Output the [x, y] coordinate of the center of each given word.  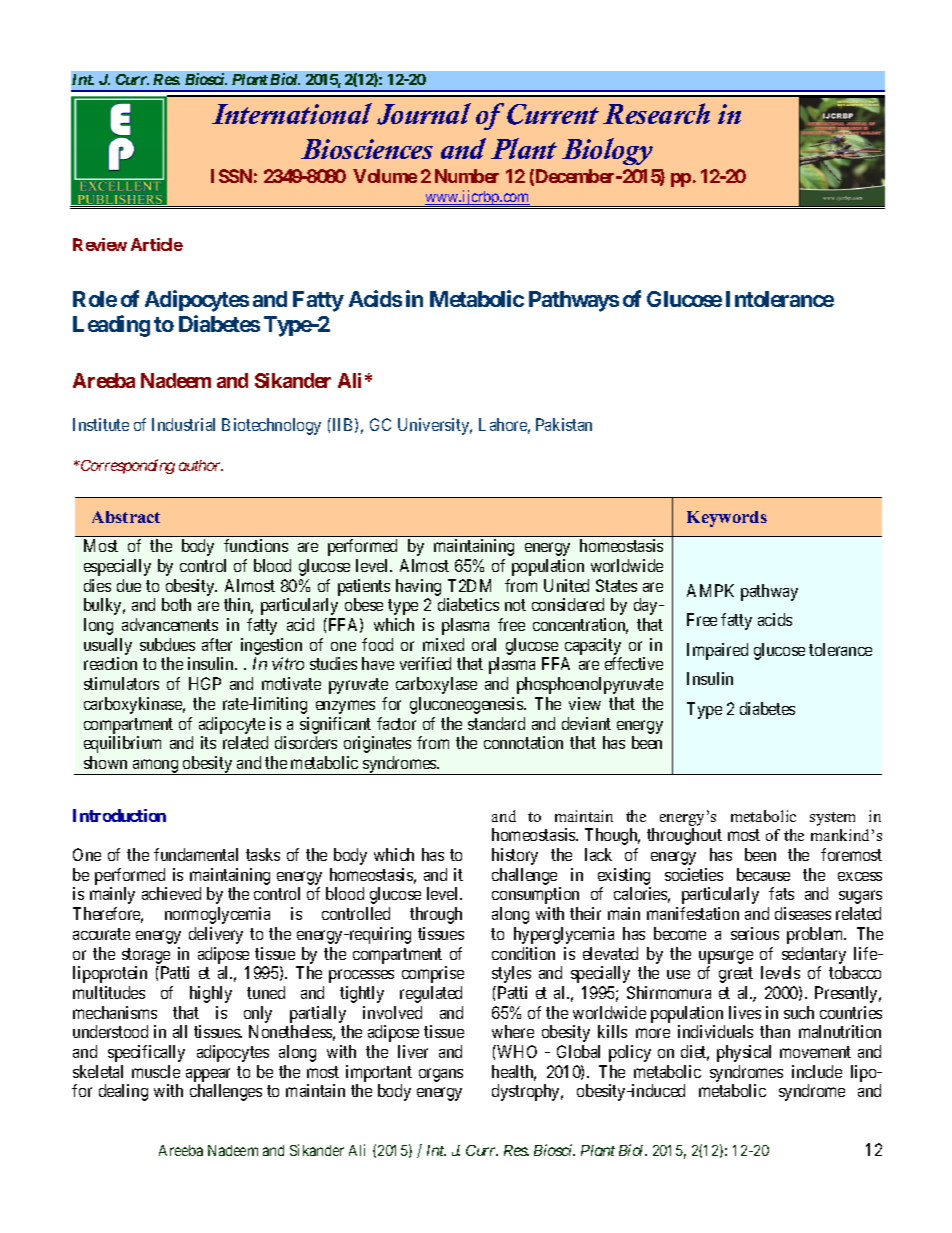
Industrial [183, 424]
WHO [516, 1051]
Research [656, 113]
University [435, 426]
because [763, 874]
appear [208, 1075]
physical [744, 1053]
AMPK [710, 590]
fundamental [196, 854]
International [292, 113]
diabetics [468, 604]
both [176, 604]
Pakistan [564, 424]
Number [467, 176]
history [515, 856]
